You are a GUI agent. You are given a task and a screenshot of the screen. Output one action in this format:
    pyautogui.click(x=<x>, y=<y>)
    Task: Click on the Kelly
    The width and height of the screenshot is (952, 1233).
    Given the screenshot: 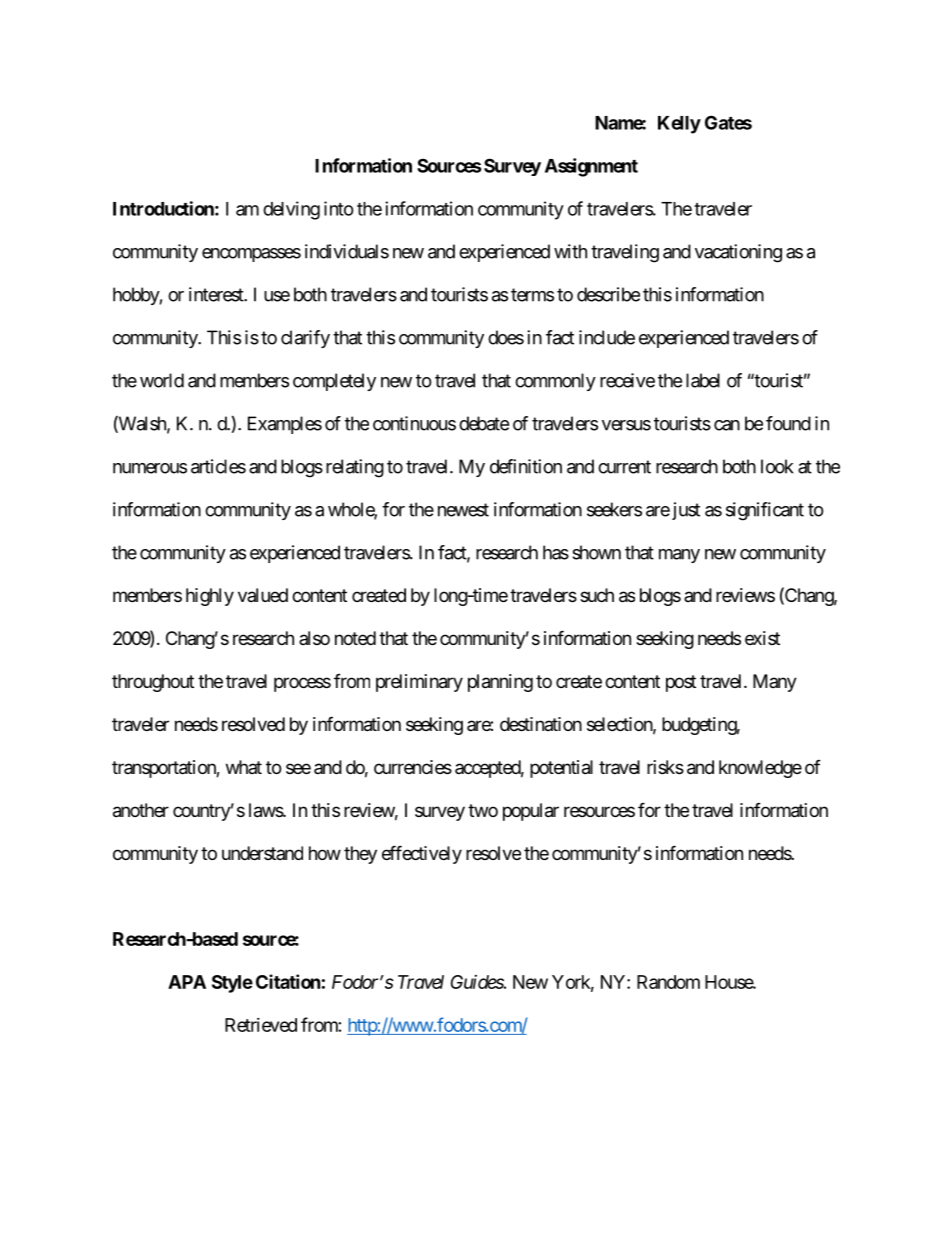 What is the action you would take?
    pyautogui.click(x=679, y=125)
